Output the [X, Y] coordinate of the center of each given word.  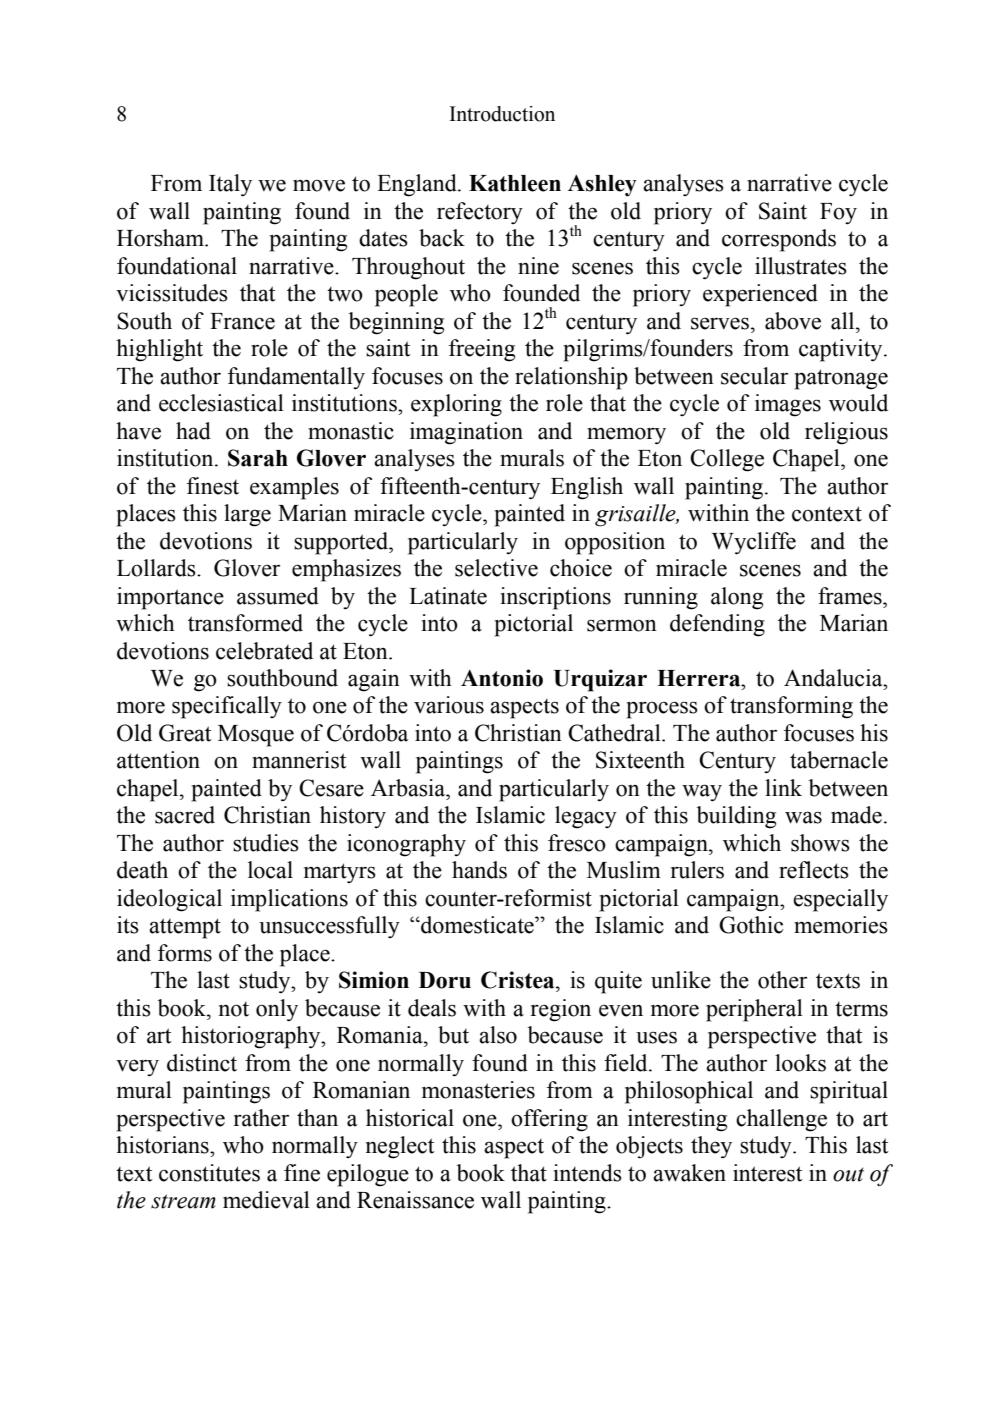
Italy [230, 185]
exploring [456, 405]
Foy [838, 214]
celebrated [264, 651]
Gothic [751, 925]
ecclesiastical [221, 403]
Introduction [502, 114]
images [788, 405]
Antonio [502, 678]
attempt [185, 928]
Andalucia [834, 678]
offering [549, 1120]
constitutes [209, 1173]
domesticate [477, 925]
